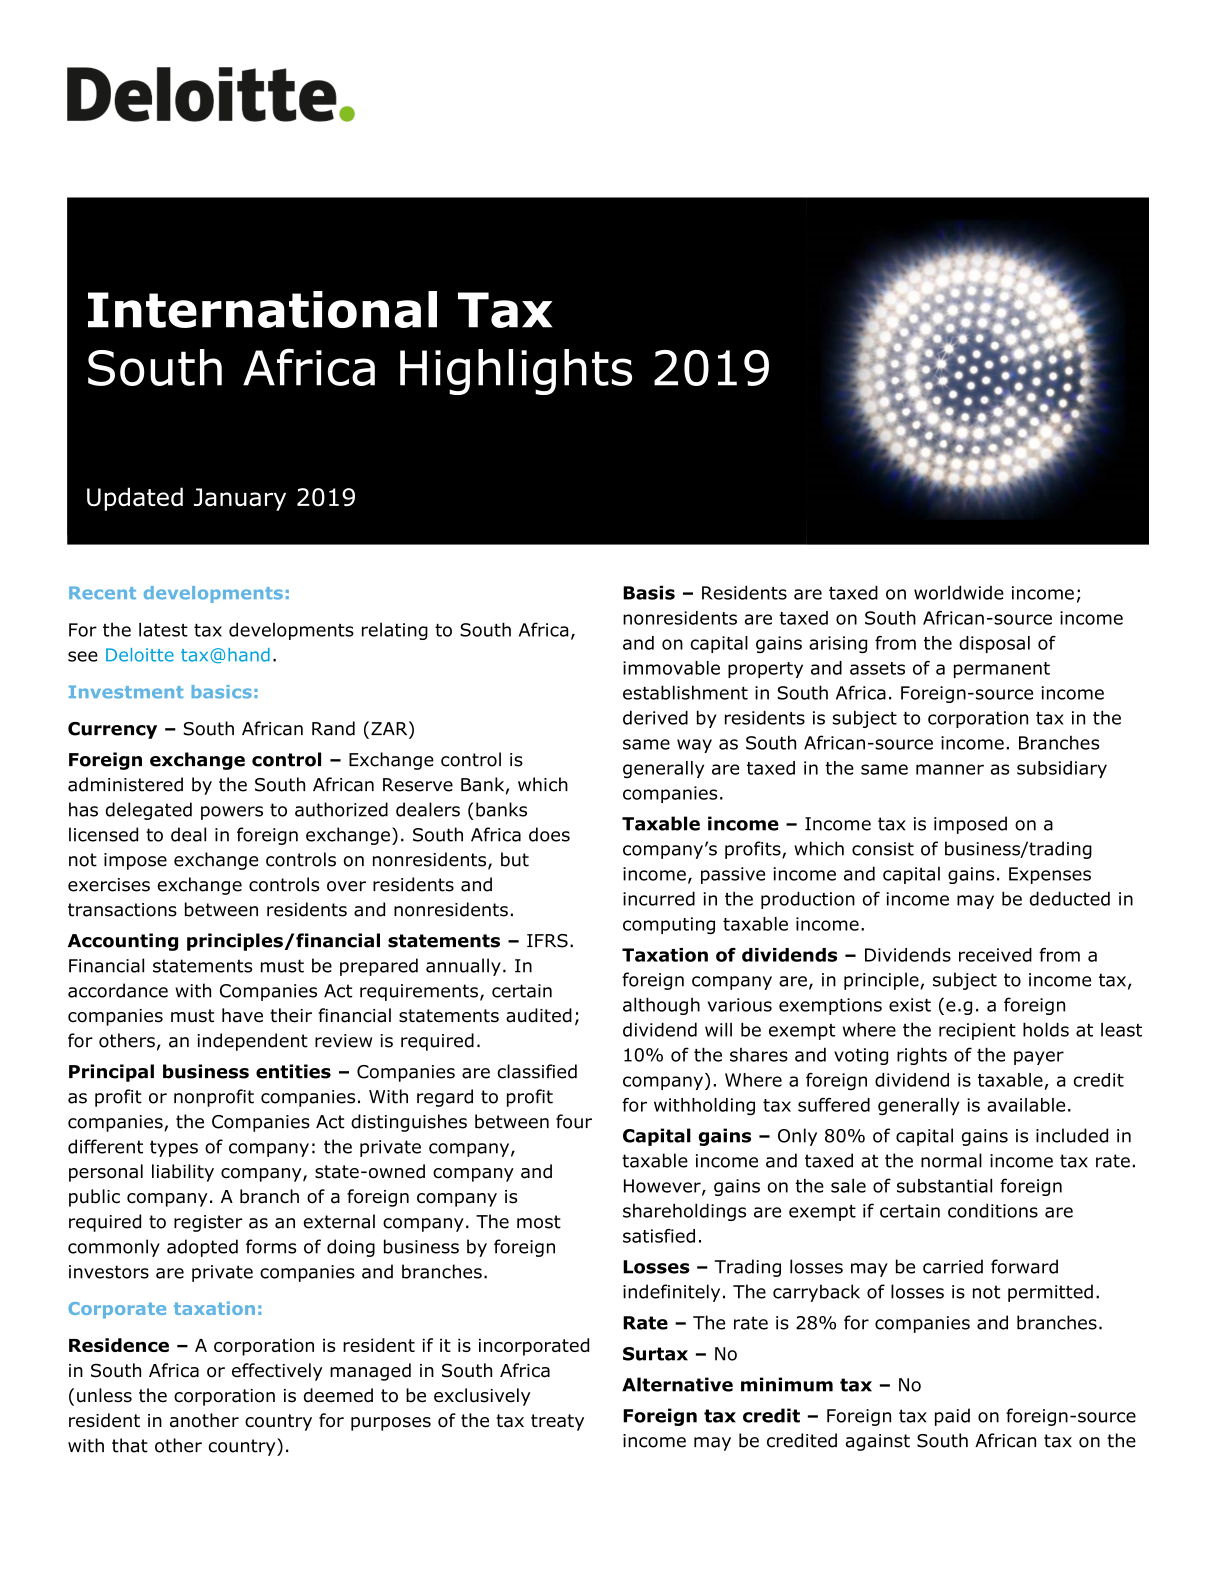 This page has height=1574, width=1216. I want to click on incurred, so click(659, 898).
